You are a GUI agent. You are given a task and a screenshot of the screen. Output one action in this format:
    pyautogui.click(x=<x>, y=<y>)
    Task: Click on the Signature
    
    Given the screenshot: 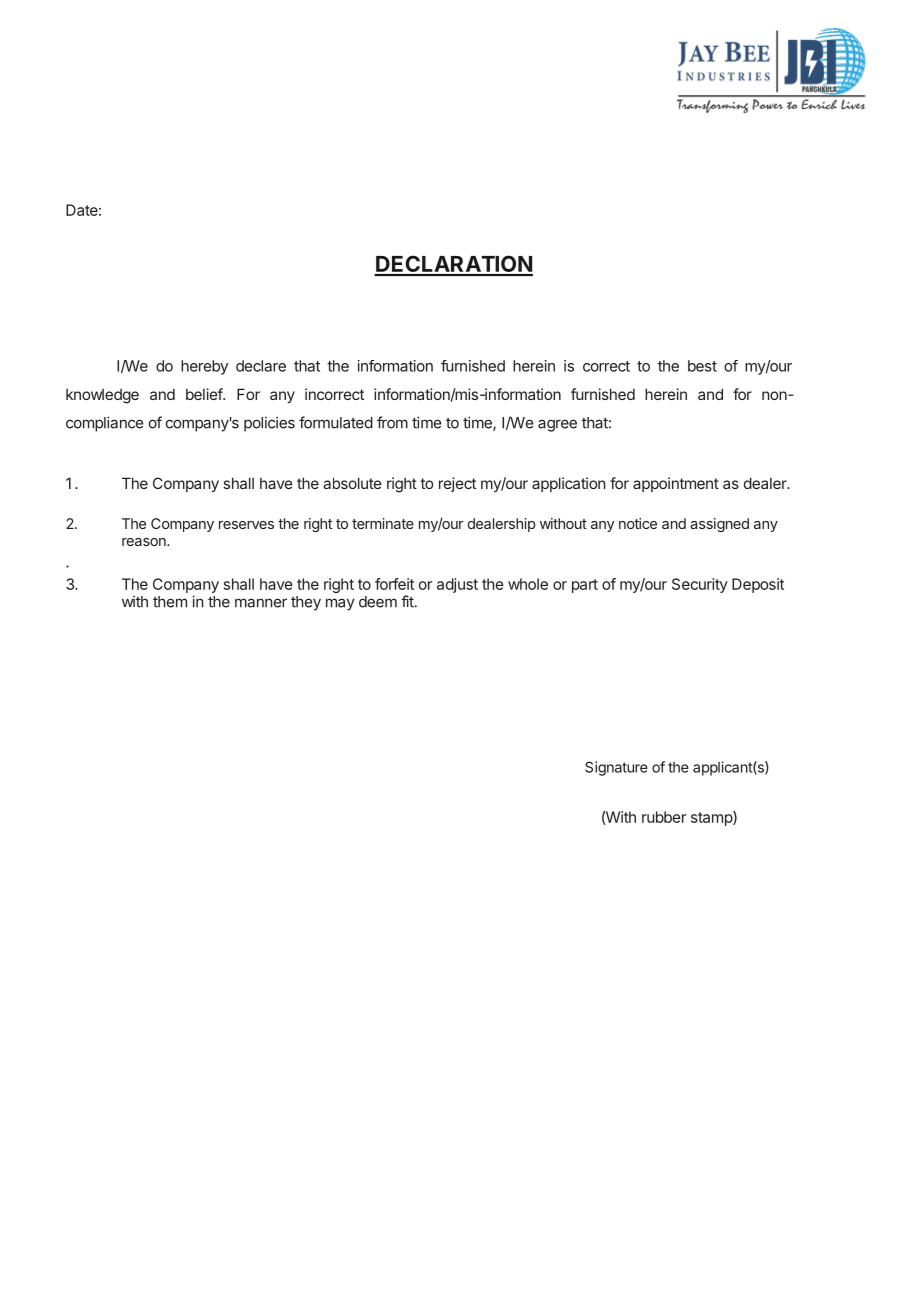 What is the action you would take?
    pyautogui.click(x=616, y=768)
